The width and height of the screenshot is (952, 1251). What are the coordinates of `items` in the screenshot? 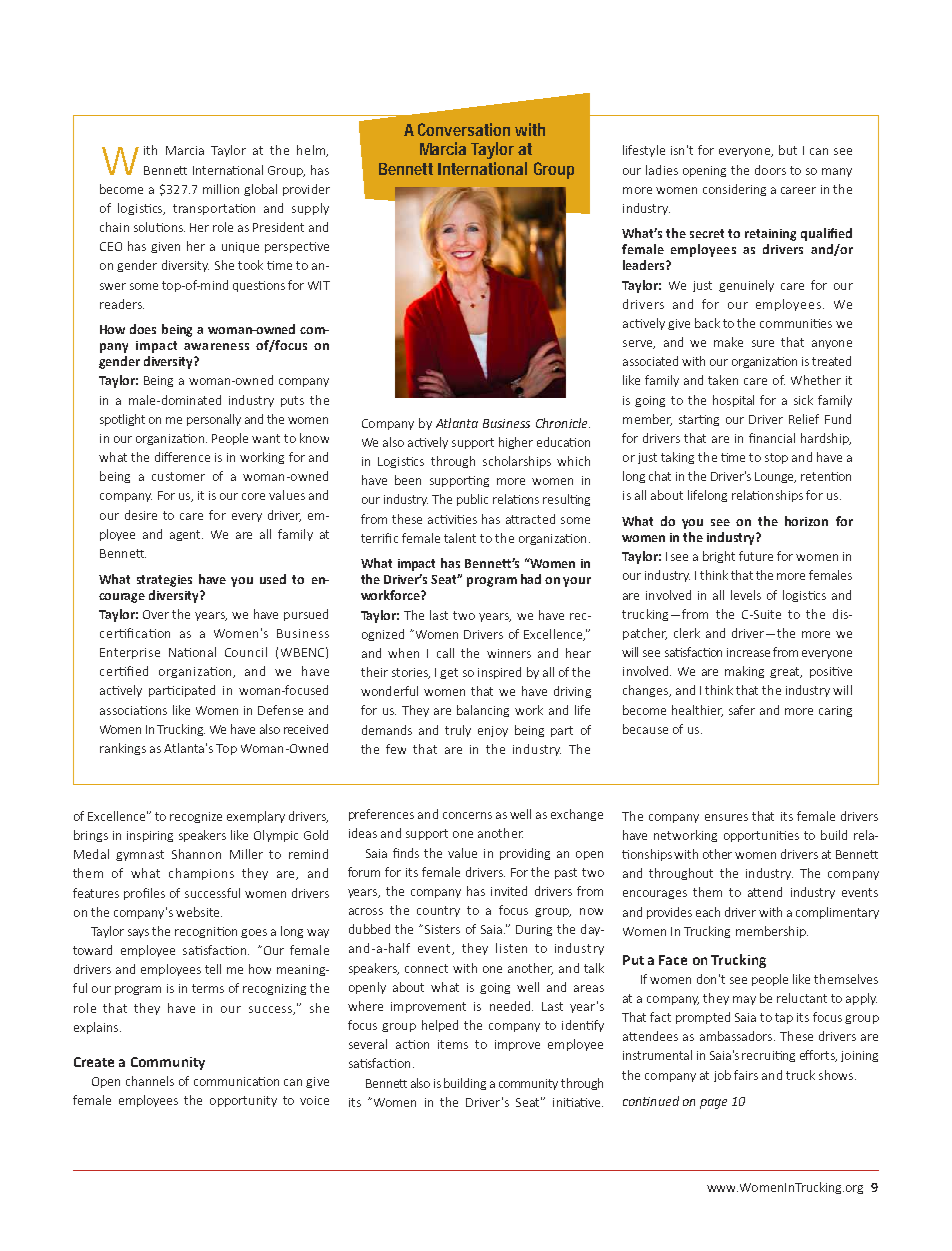 It's located at (453, 1044).
